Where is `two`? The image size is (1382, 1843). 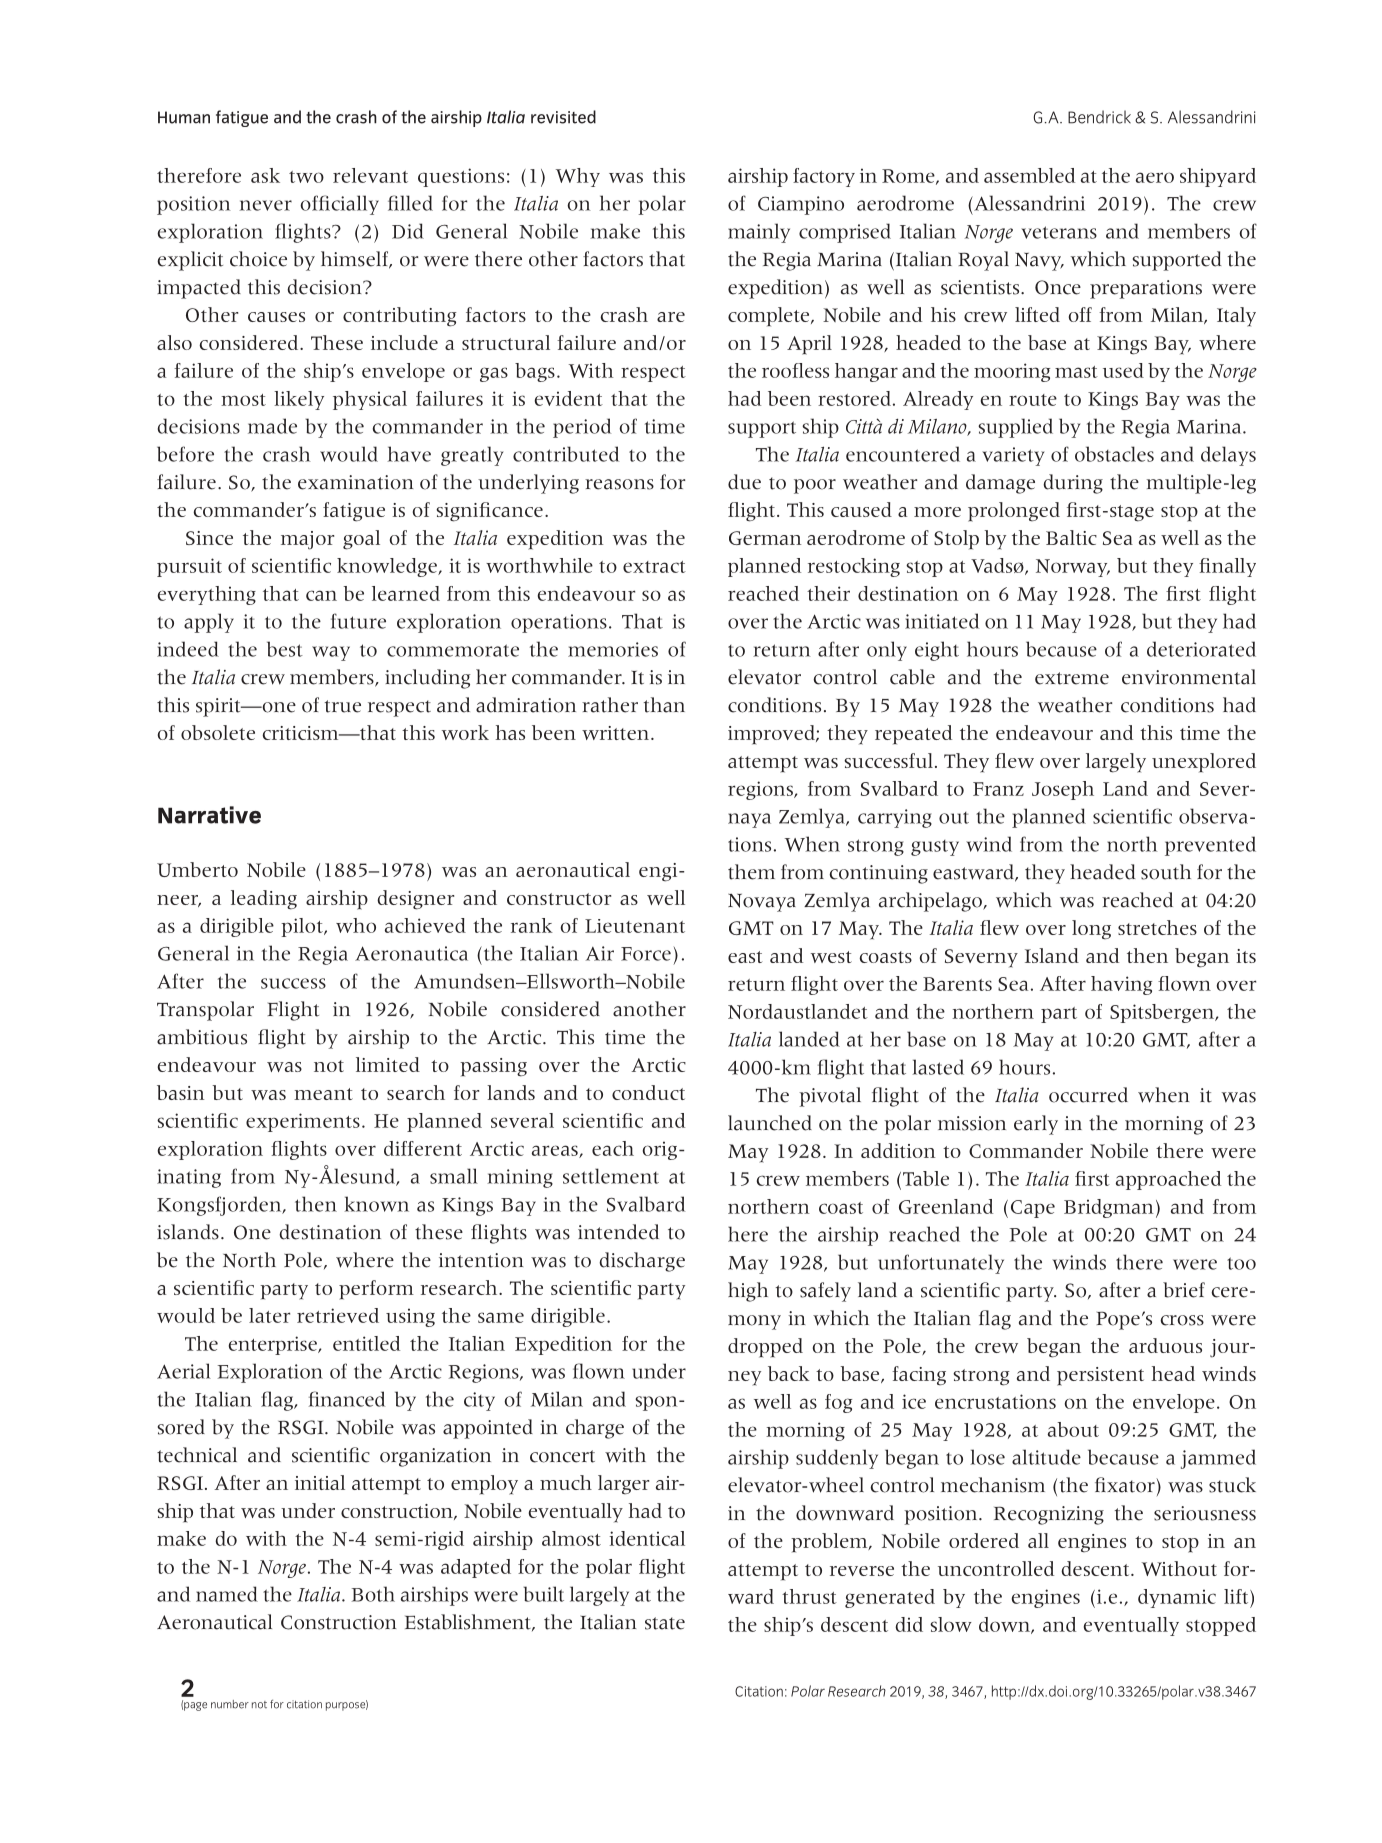
two is located at coordinates (306, 177).
